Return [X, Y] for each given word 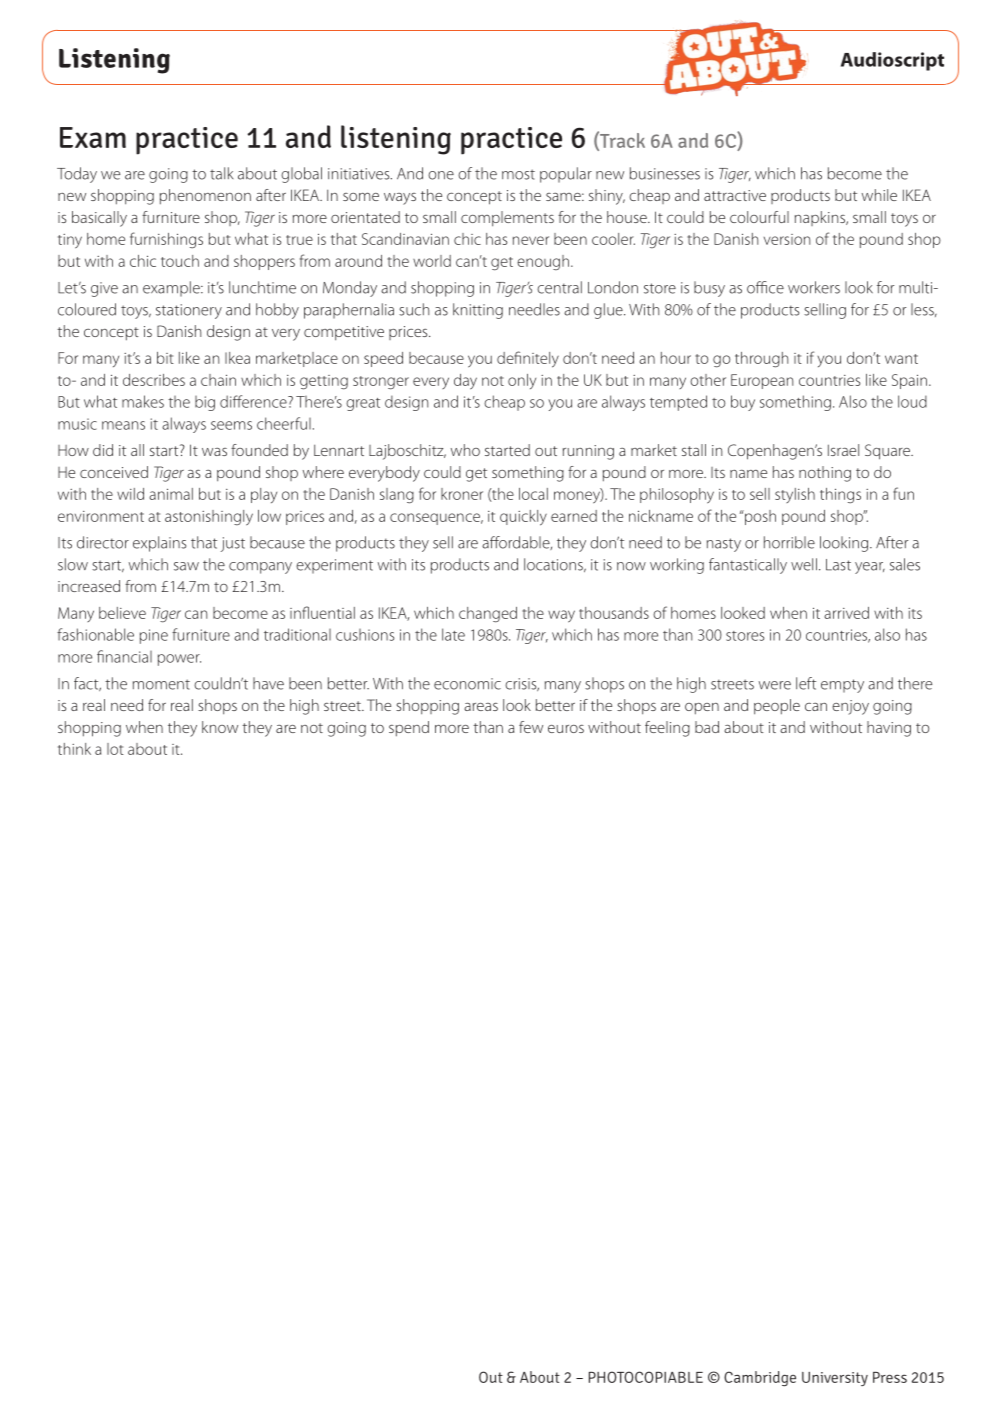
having [889, 729]
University [835, 1379]
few [531, 727]
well [804, 564]
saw [186, 566]
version [787, 239]
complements [507, 218]
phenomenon [205, 196]
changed [488, 615]
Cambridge [760, 1379]
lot [115, 749]
